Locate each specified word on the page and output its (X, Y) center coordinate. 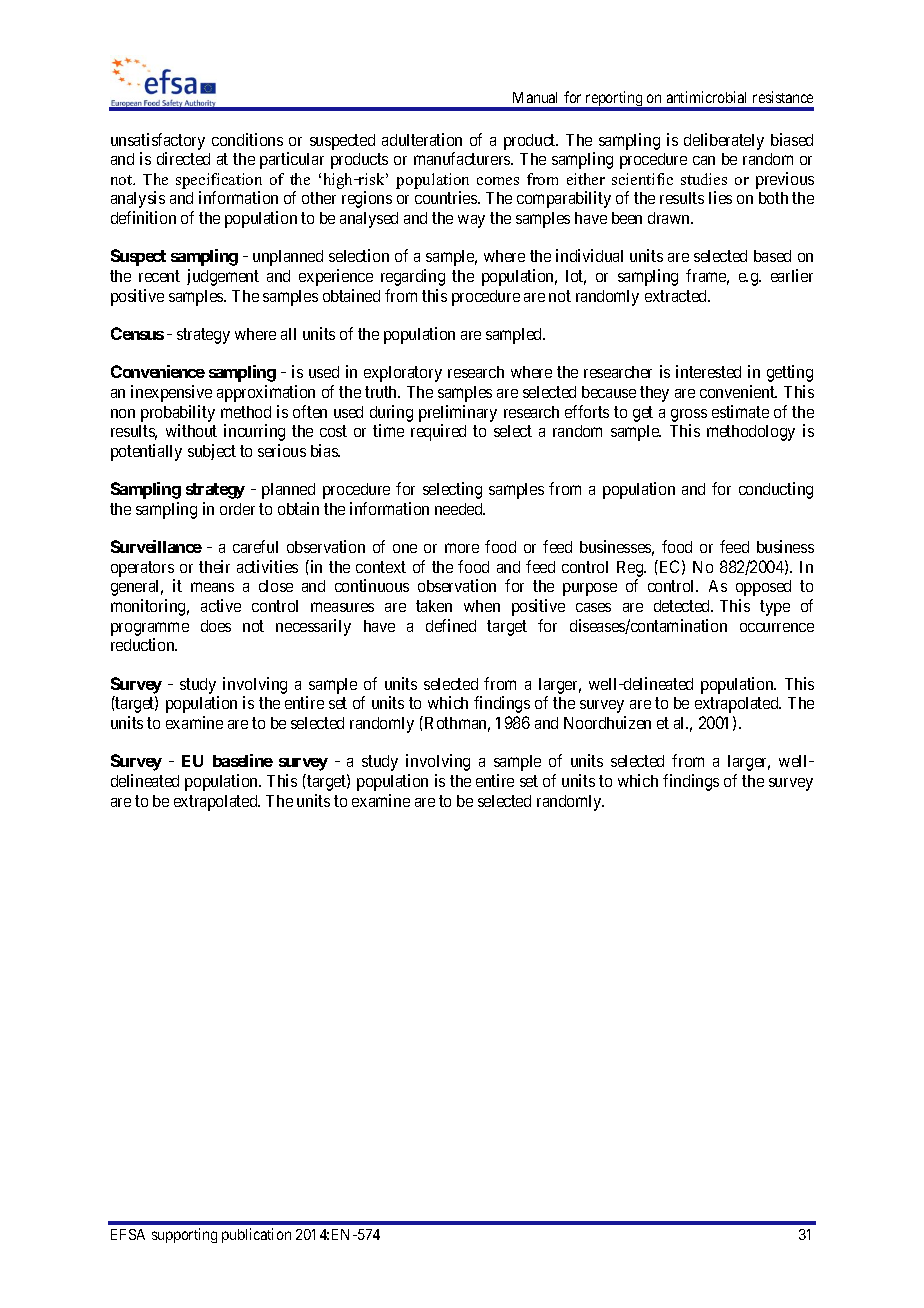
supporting (184, 1235)
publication (256, 1235)
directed (183, 158)
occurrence (777, 627)
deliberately (724, 141)
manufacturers (463, 158)
